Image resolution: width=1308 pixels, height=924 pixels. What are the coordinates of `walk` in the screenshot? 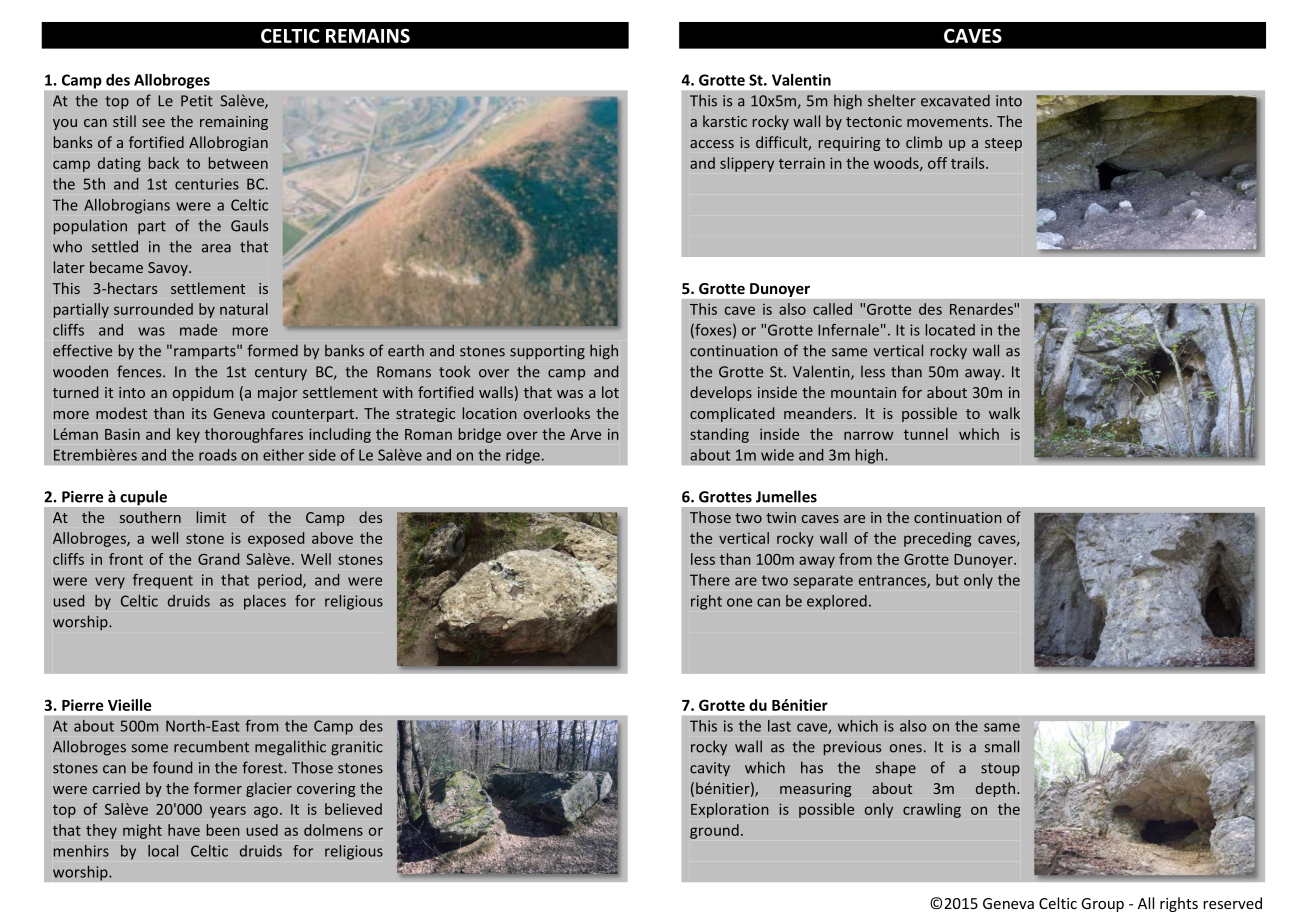 It's located at (1004, 413).
